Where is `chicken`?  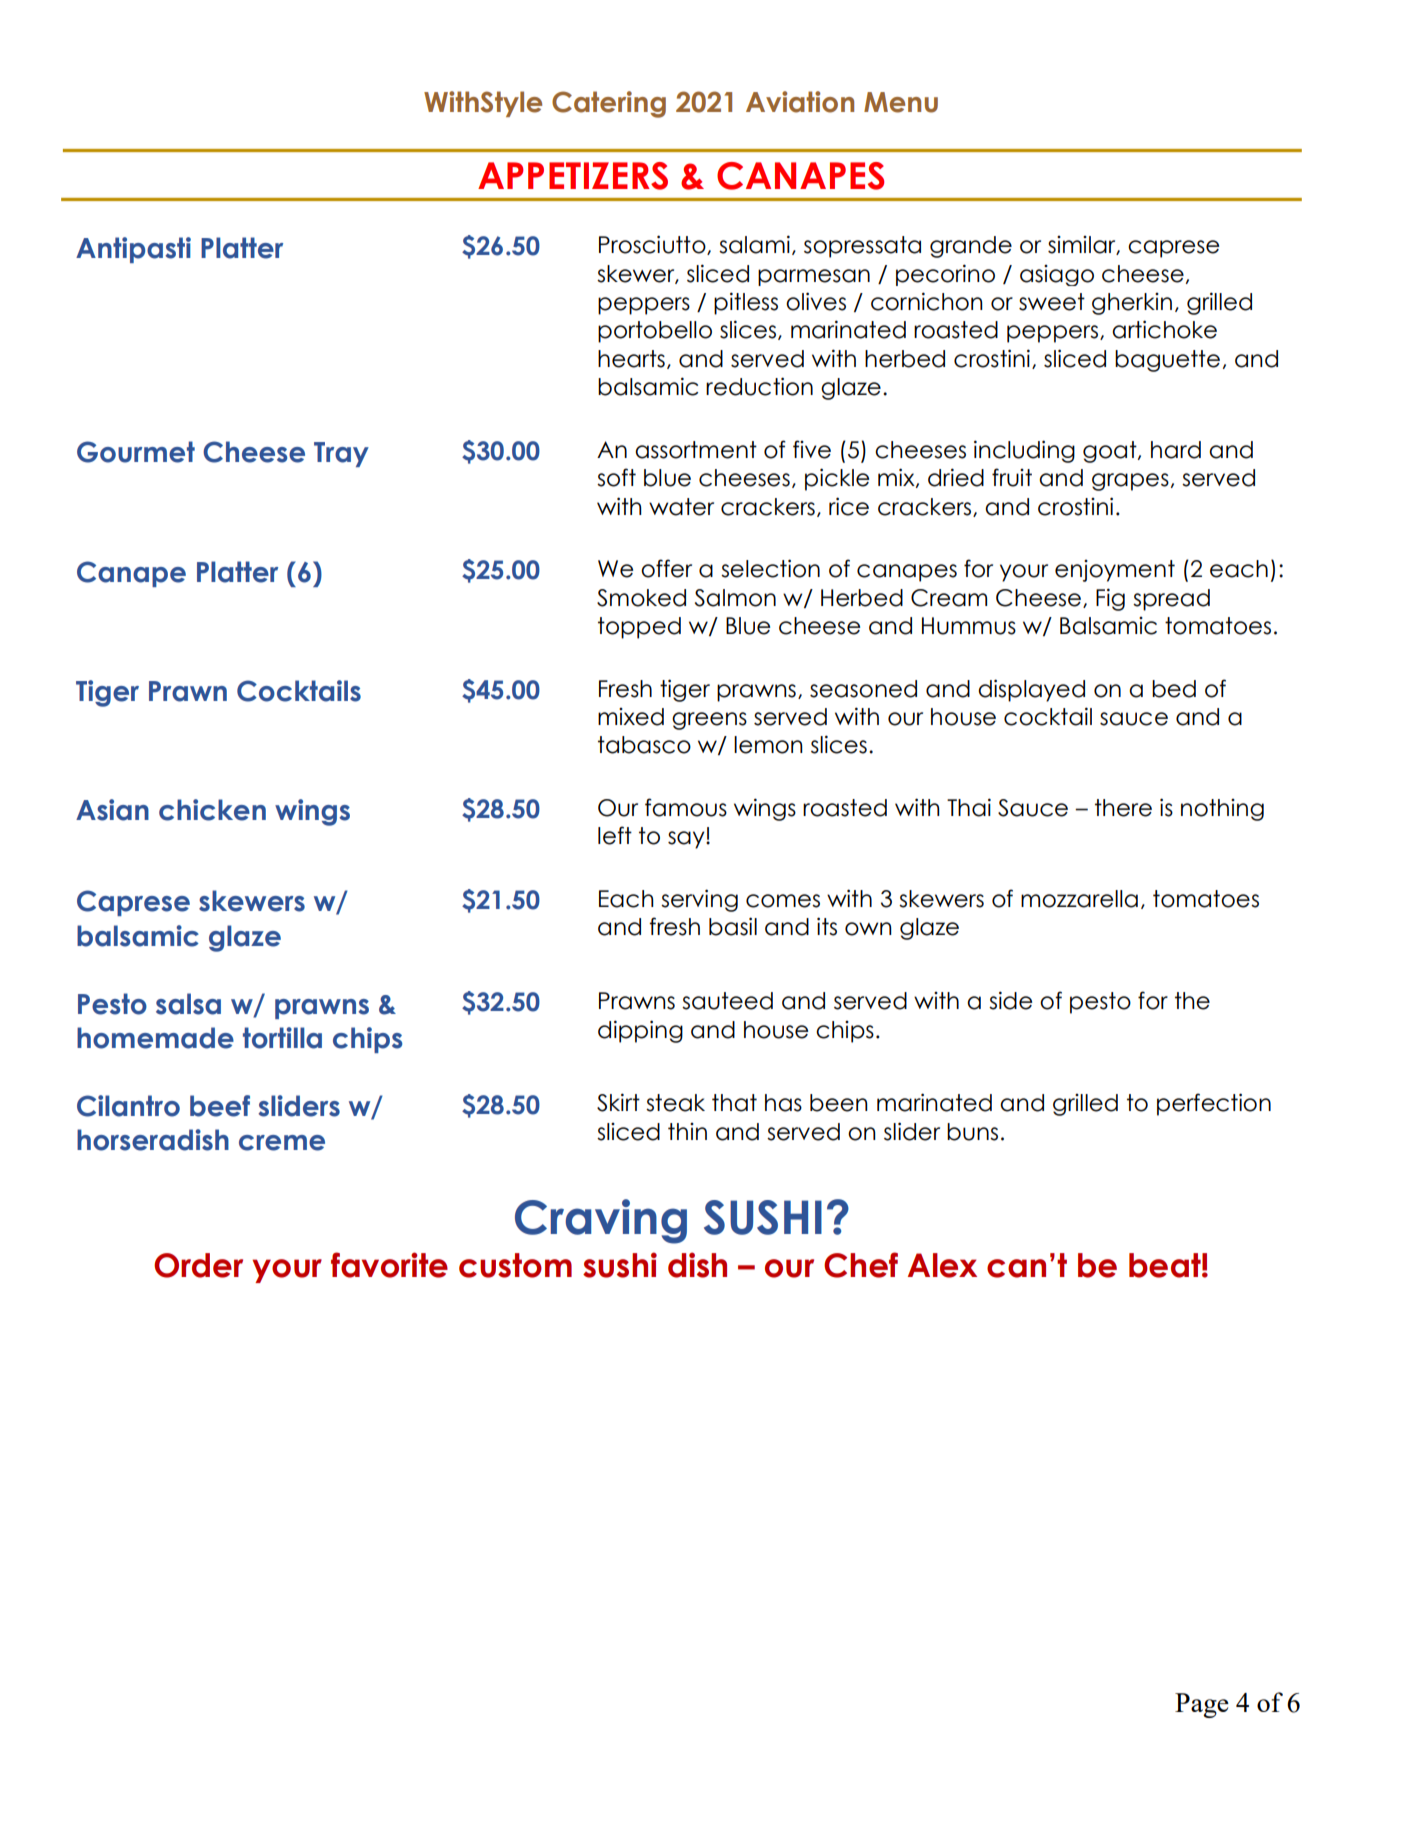
chicken is located at coordinates (212, 810).
